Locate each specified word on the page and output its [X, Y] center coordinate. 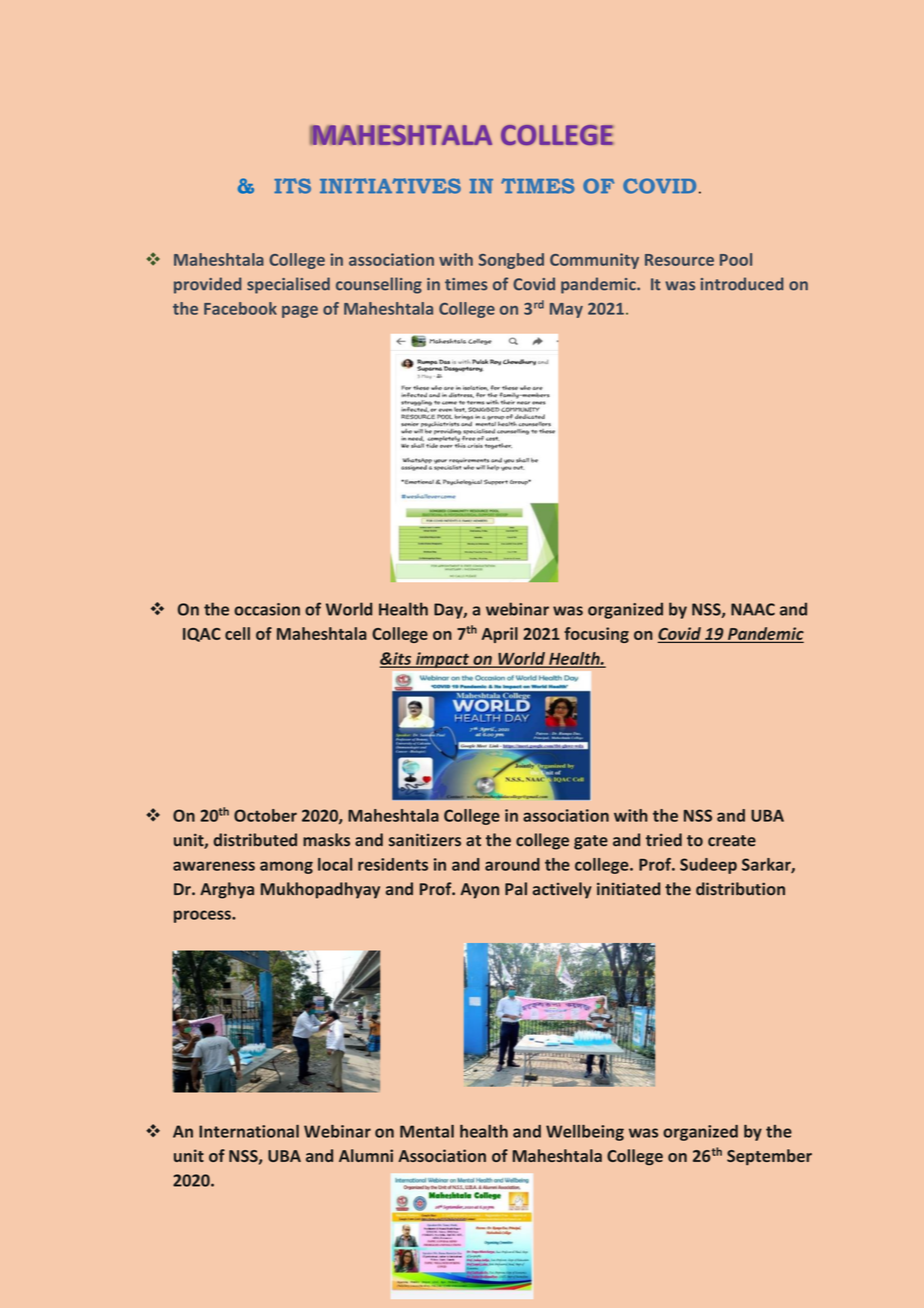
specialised [288, 285]
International [249, 1131]
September [769, 1157]
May [566, 310]
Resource [679, 260]
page [300, 312]
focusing [596, 635]
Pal [516, 889]
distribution [740, 889]
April [500, 635]
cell [237, 633]
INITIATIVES [390, 186]
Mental [427, 1131]
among [286, 867]
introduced [742, 284]
